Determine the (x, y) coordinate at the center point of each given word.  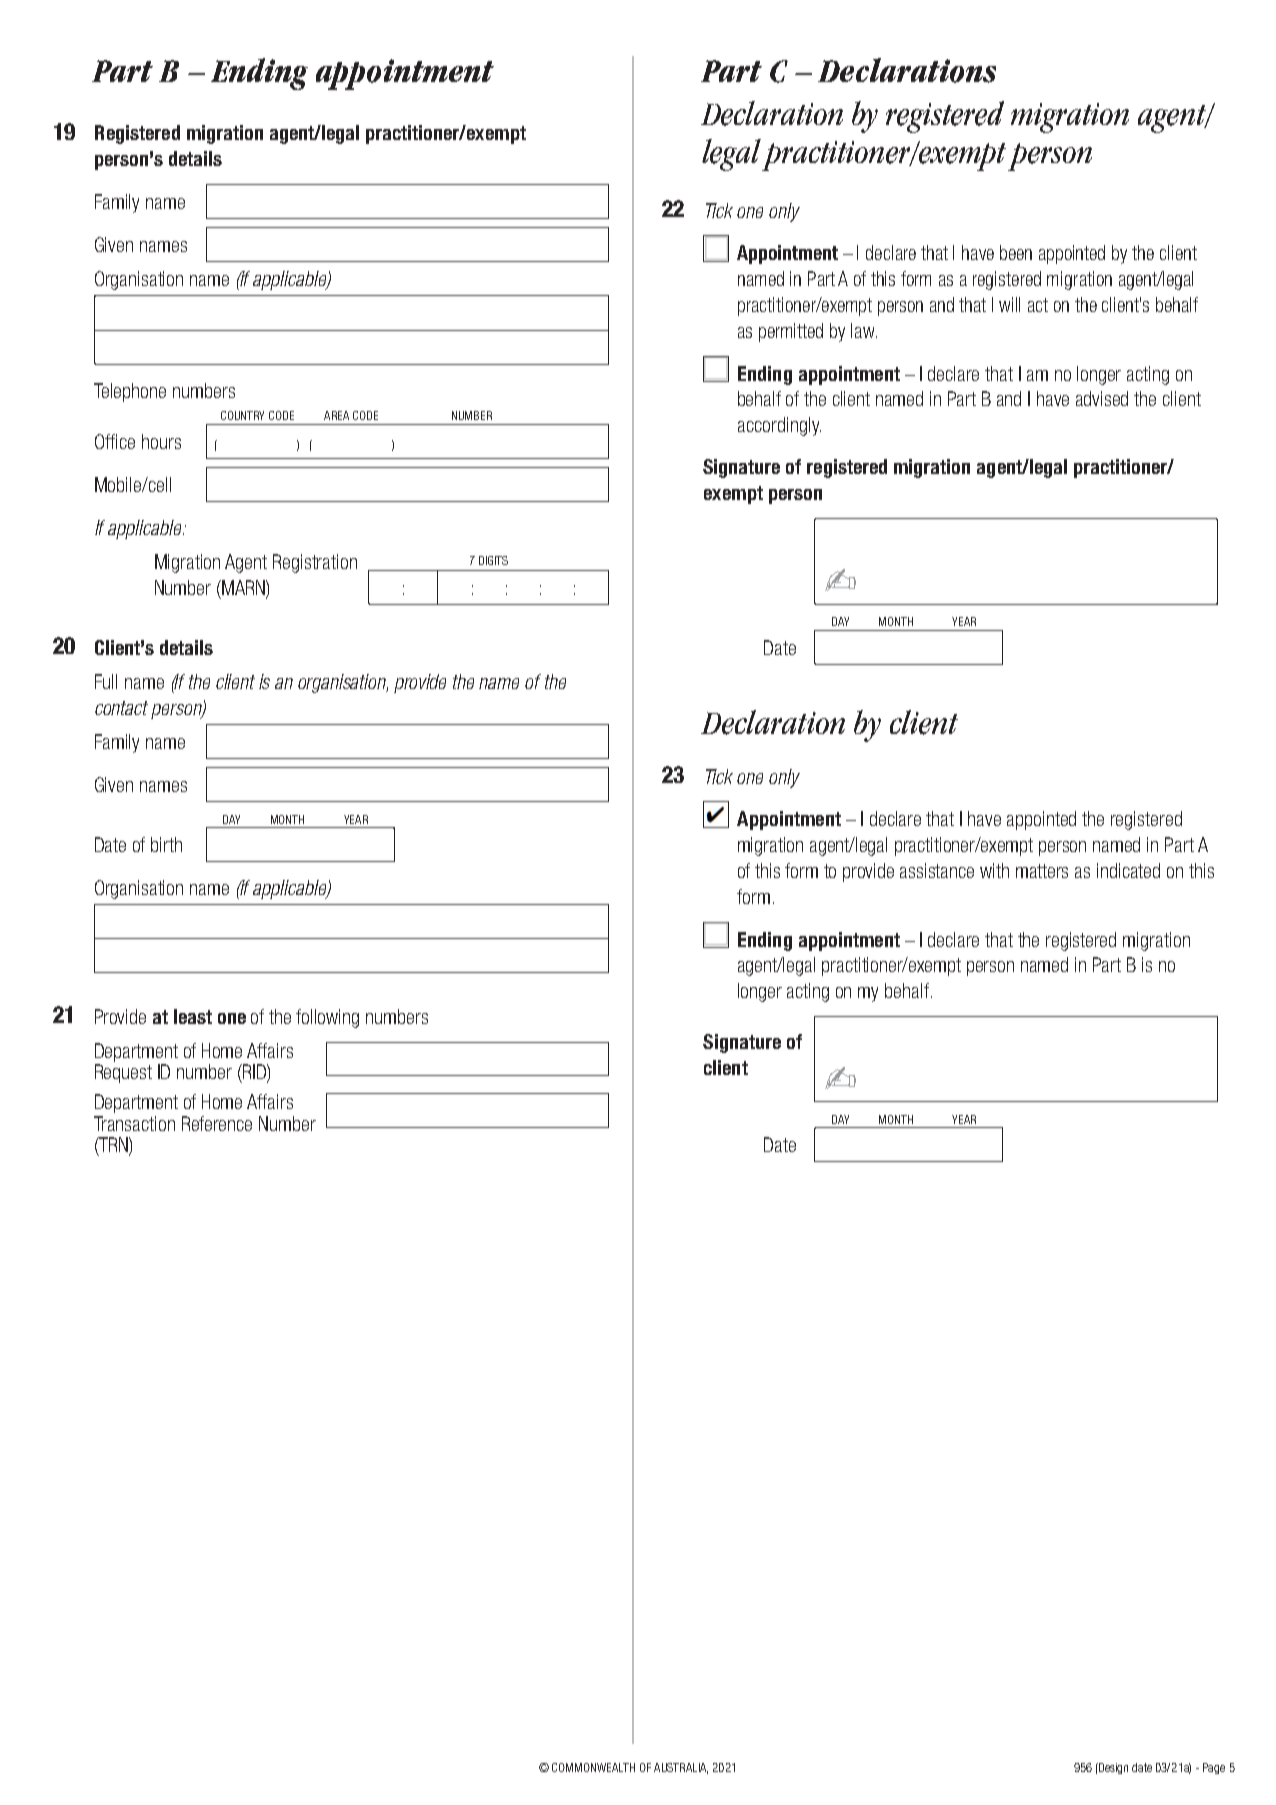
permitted (791, 332)
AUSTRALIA (681, 1768)
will (1009, 304)
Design (1112, 1768)
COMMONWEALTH (593, 1767)
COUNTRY (242, 415)
